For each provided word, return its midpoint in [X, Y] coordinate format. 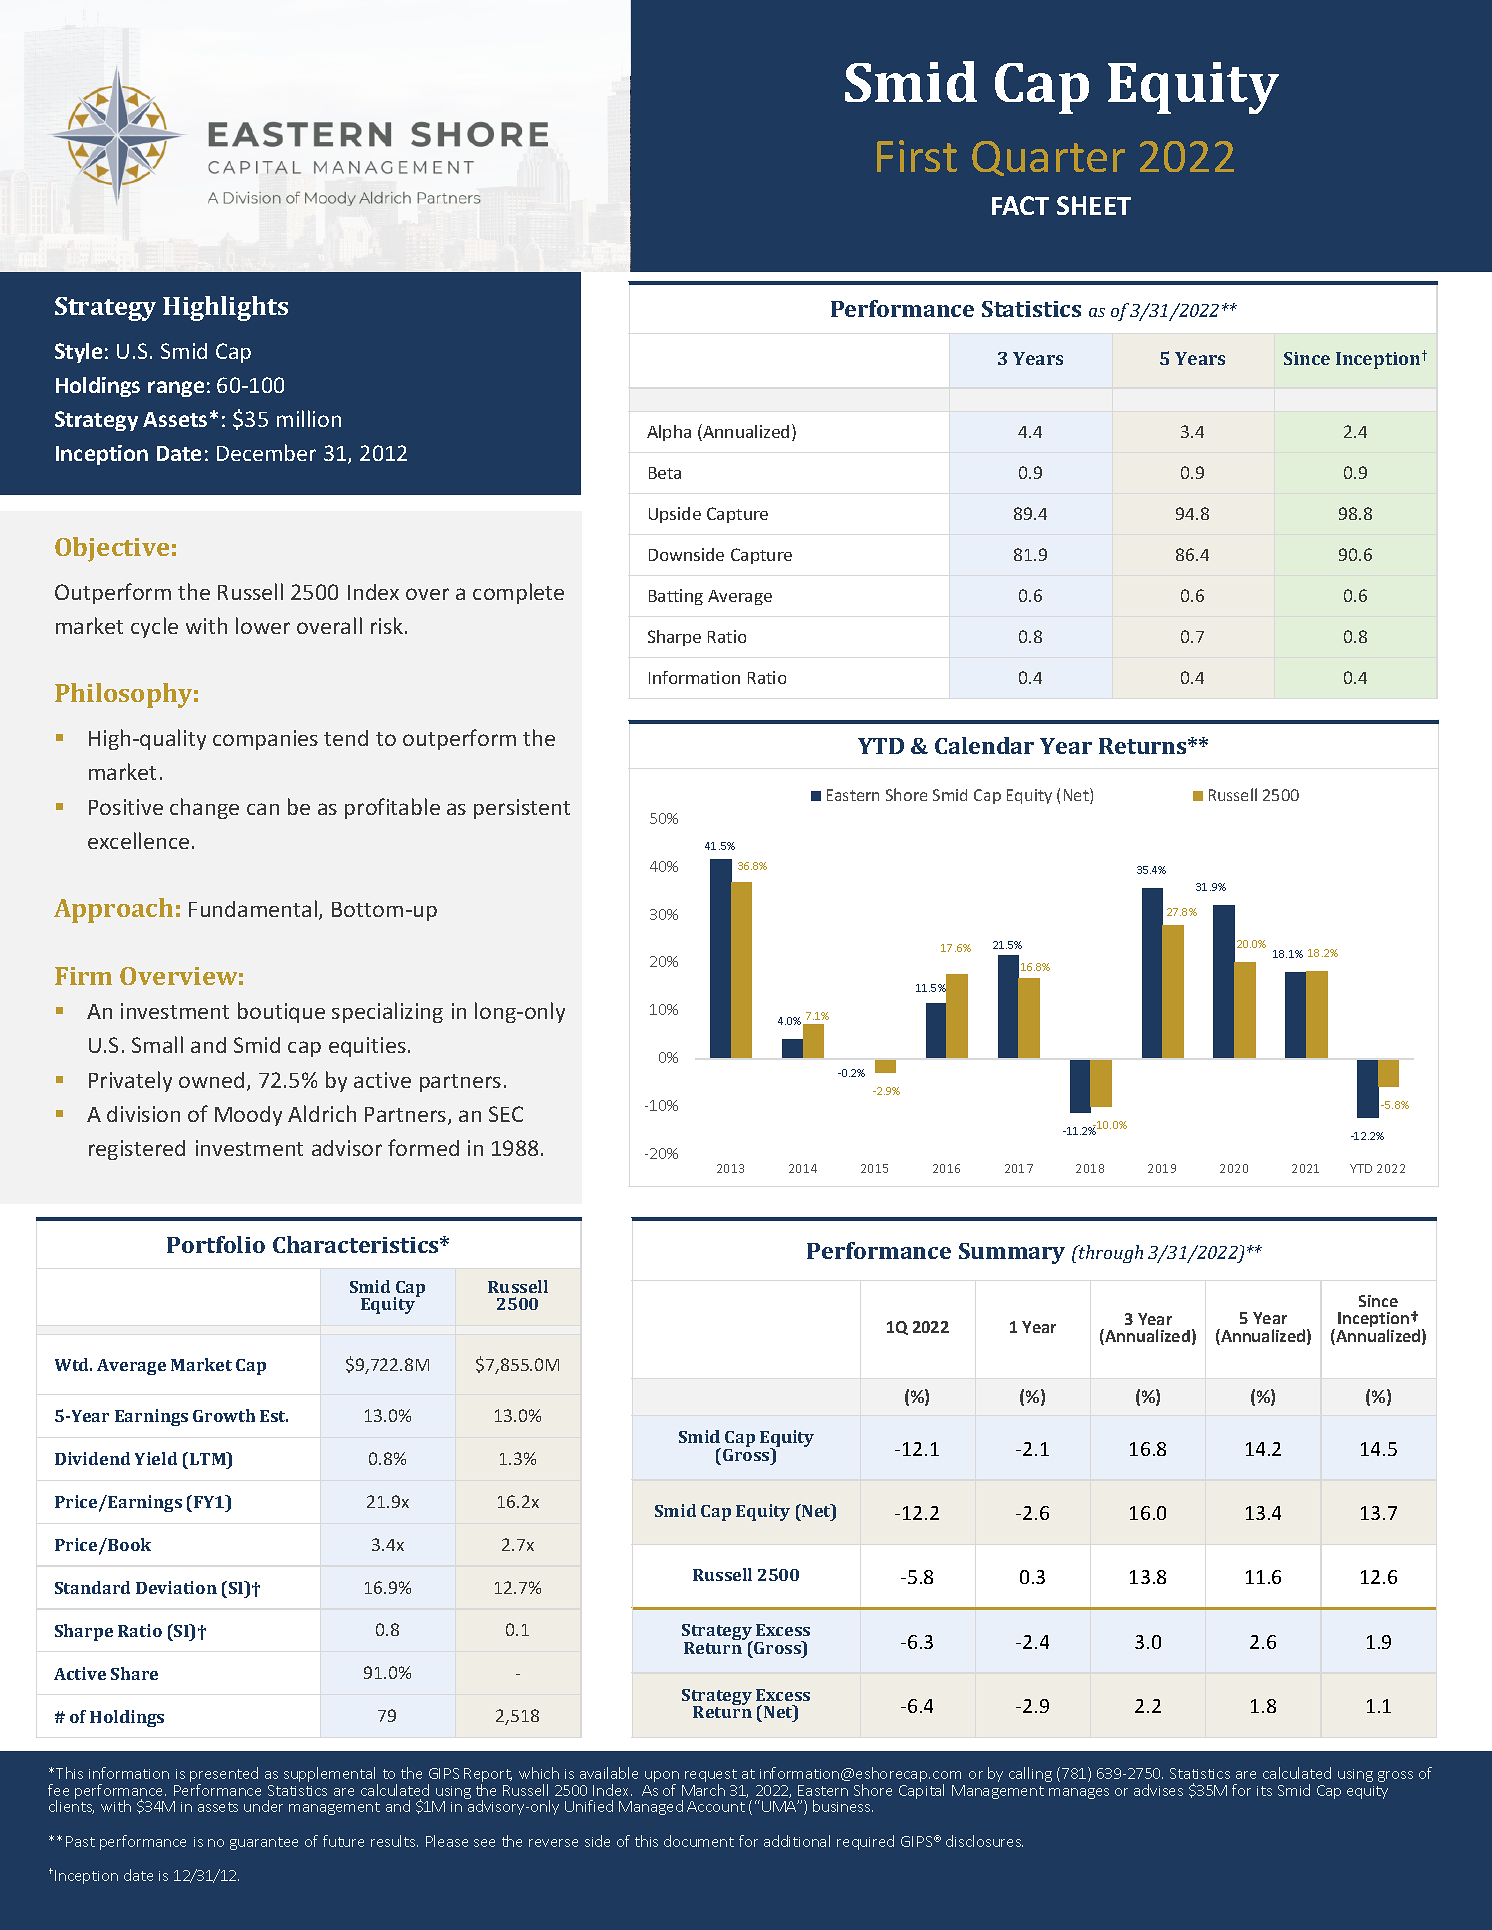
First [917, 156]
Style [78, 353]
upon [662, 1778]
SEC [506, 1114]
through [1110, 1254]
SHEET [1094, 205]
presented [224, 1776]
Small [157, 1044]
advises [1158, 1790]
